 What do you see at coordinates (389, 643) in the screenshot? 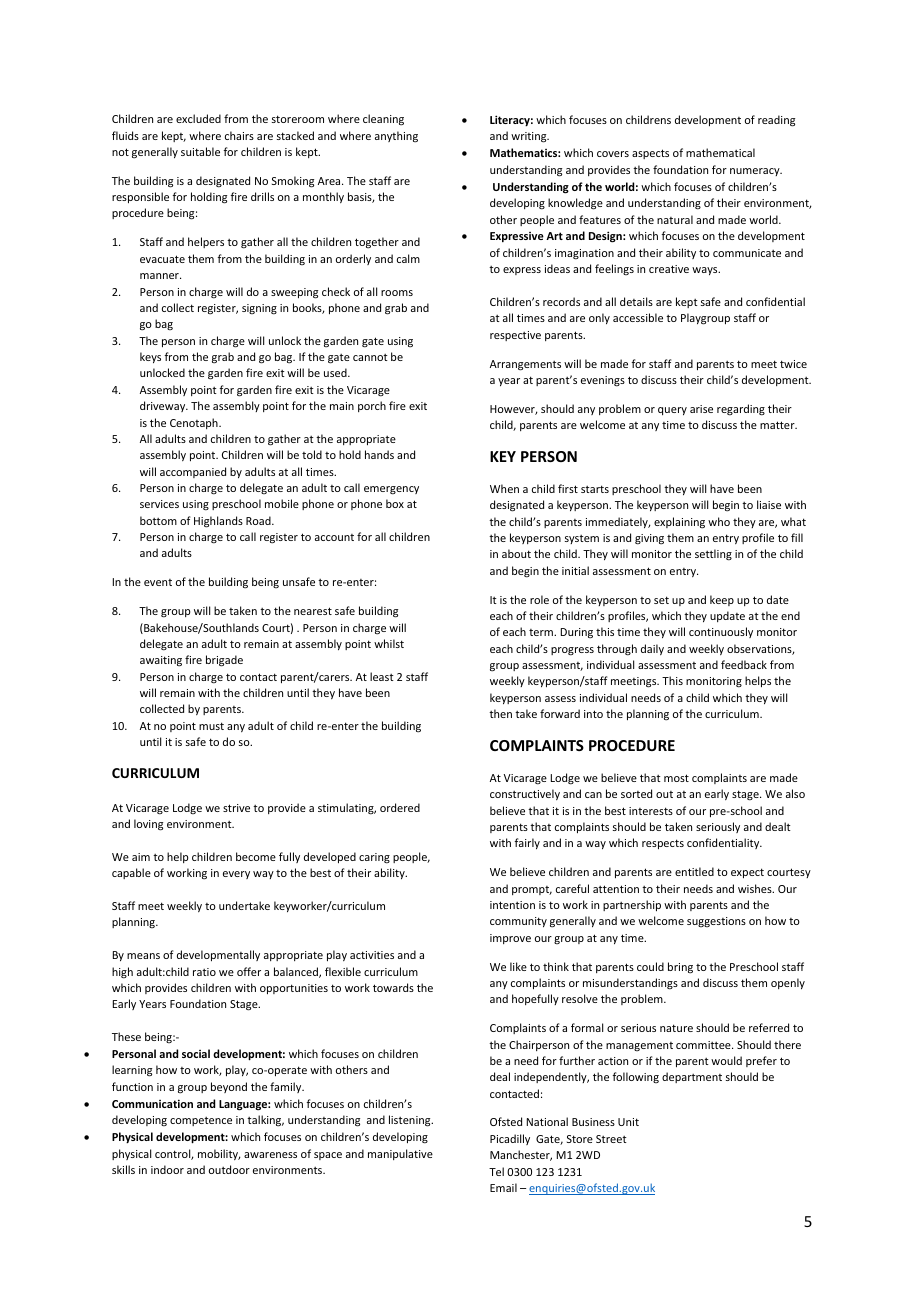
I see `whilst` at bounding box center [389, 643].
